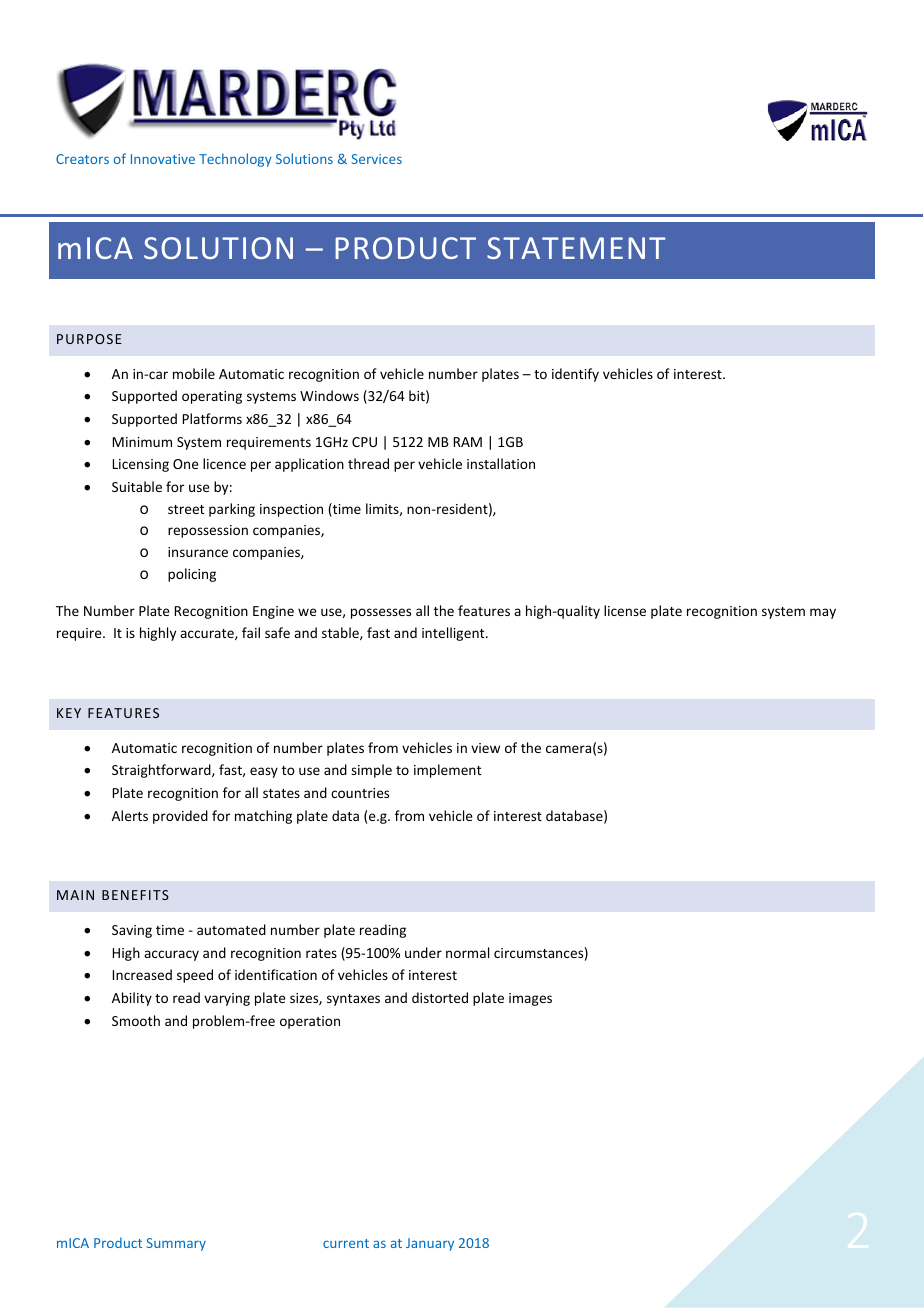  What do you see at coordinates (135, 895) in the image?
I see `BENEFITS` at bounding box center [135, 895].
